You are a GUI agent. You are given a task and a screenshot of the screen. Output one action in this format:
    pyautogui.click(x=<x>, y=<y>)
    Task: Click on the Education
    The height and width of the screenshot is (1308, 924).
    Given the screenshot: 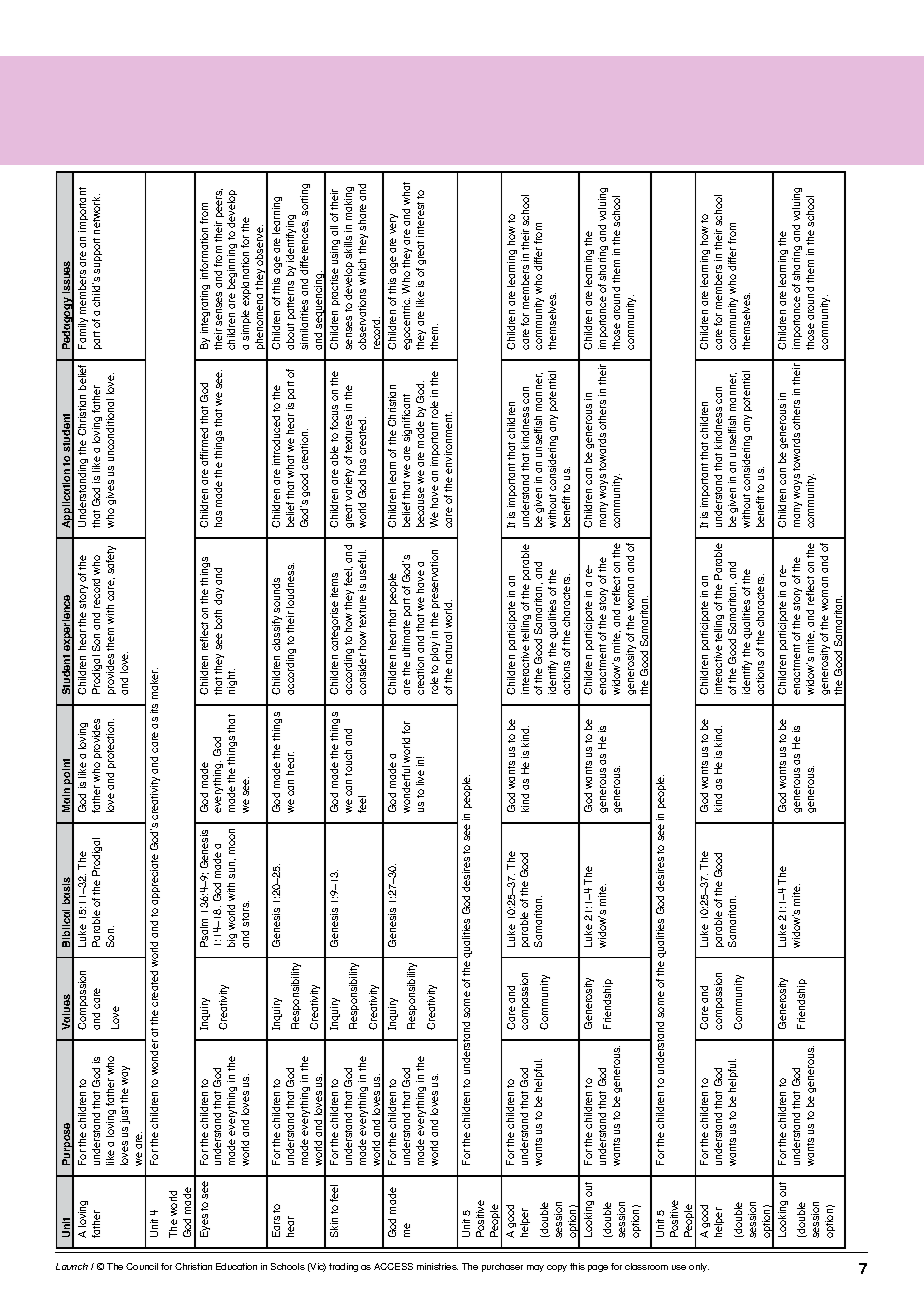 What is the action you would take?
    pyautogui.click(x=236, y=1266)
